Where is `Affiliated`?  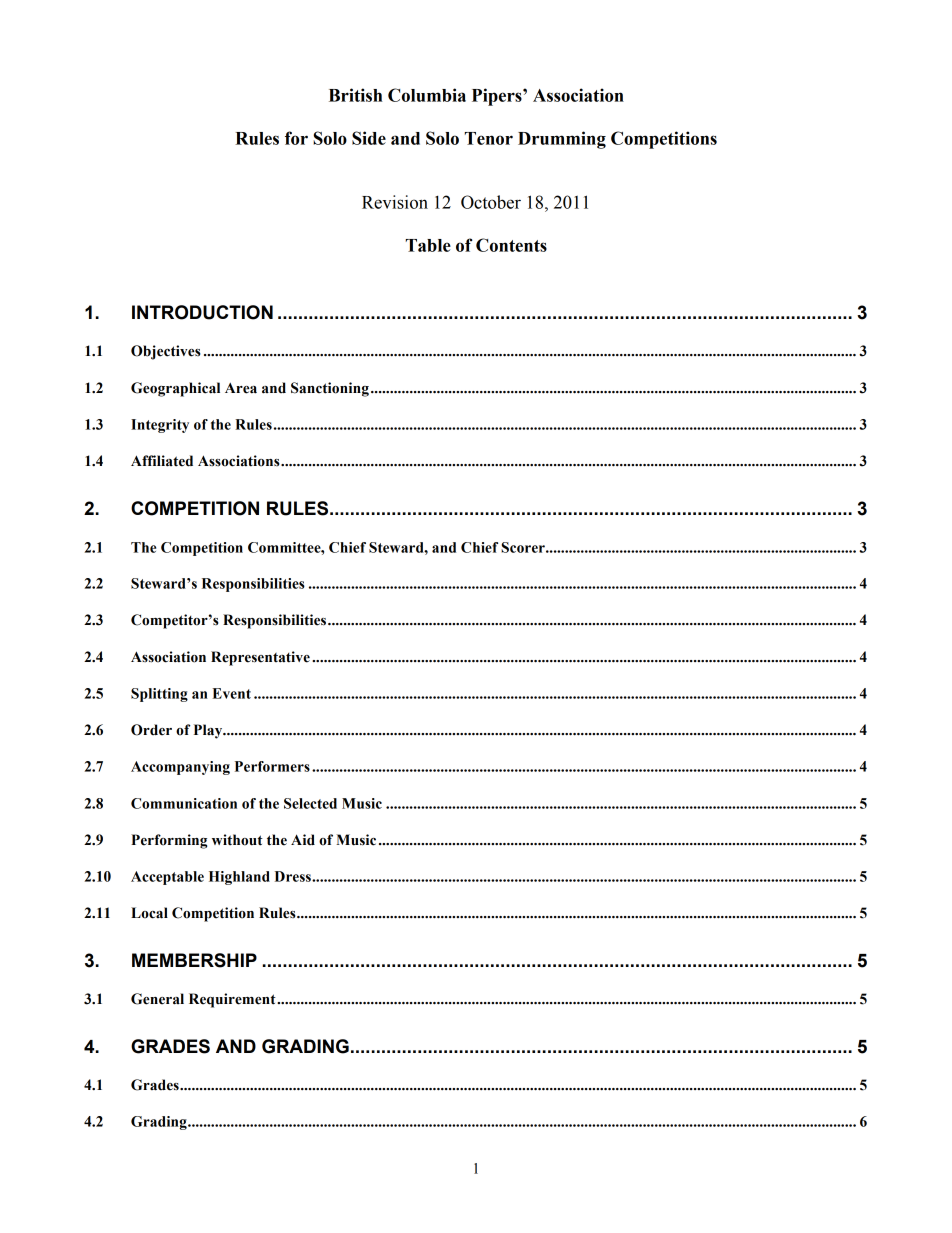
Affiliated is located at coordinates (162, 461).
